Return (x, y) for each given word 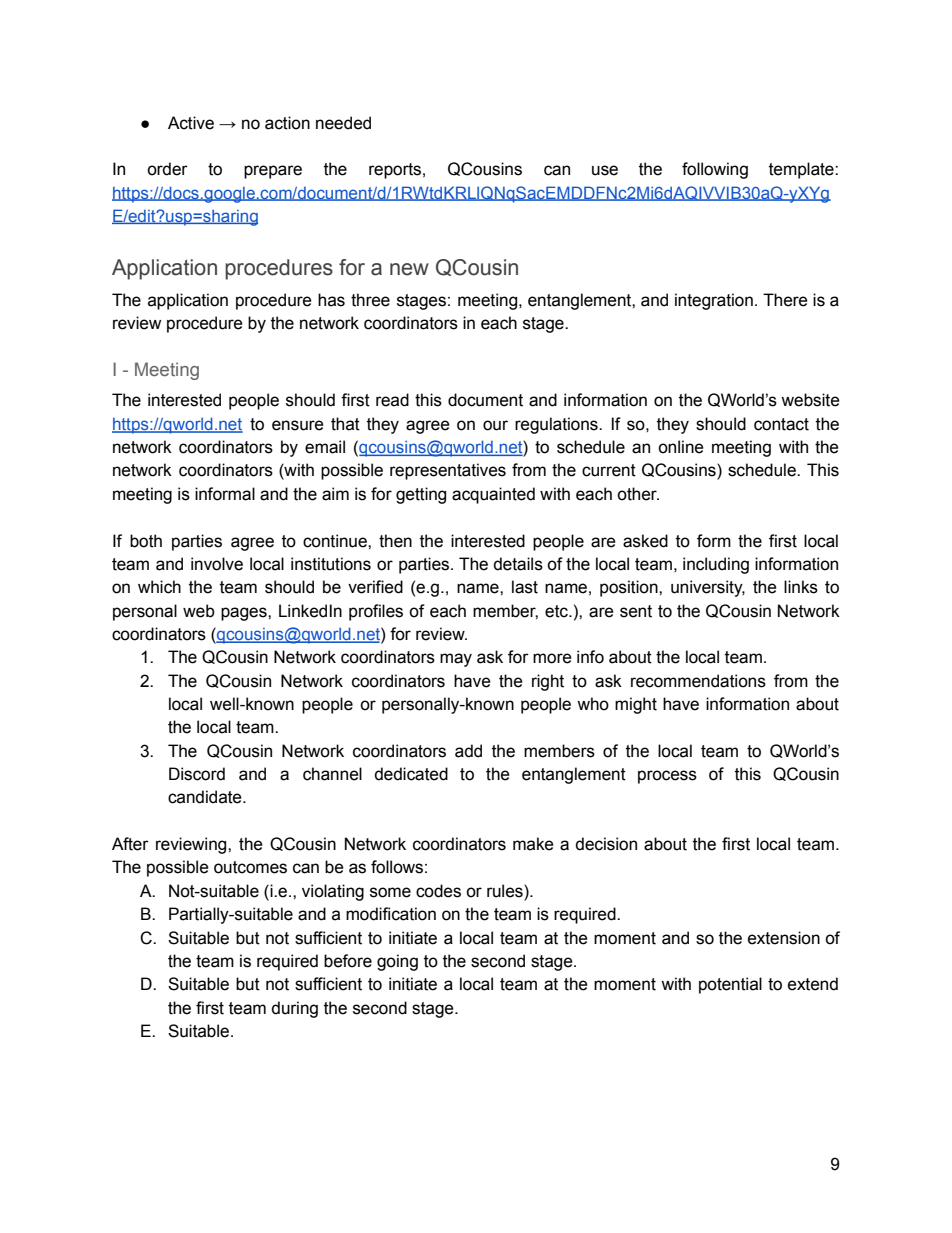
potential (730, 985)
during (294, 1009)
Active (191, 123)
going (397, 962)
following (715, 170)
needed (343, 123)
